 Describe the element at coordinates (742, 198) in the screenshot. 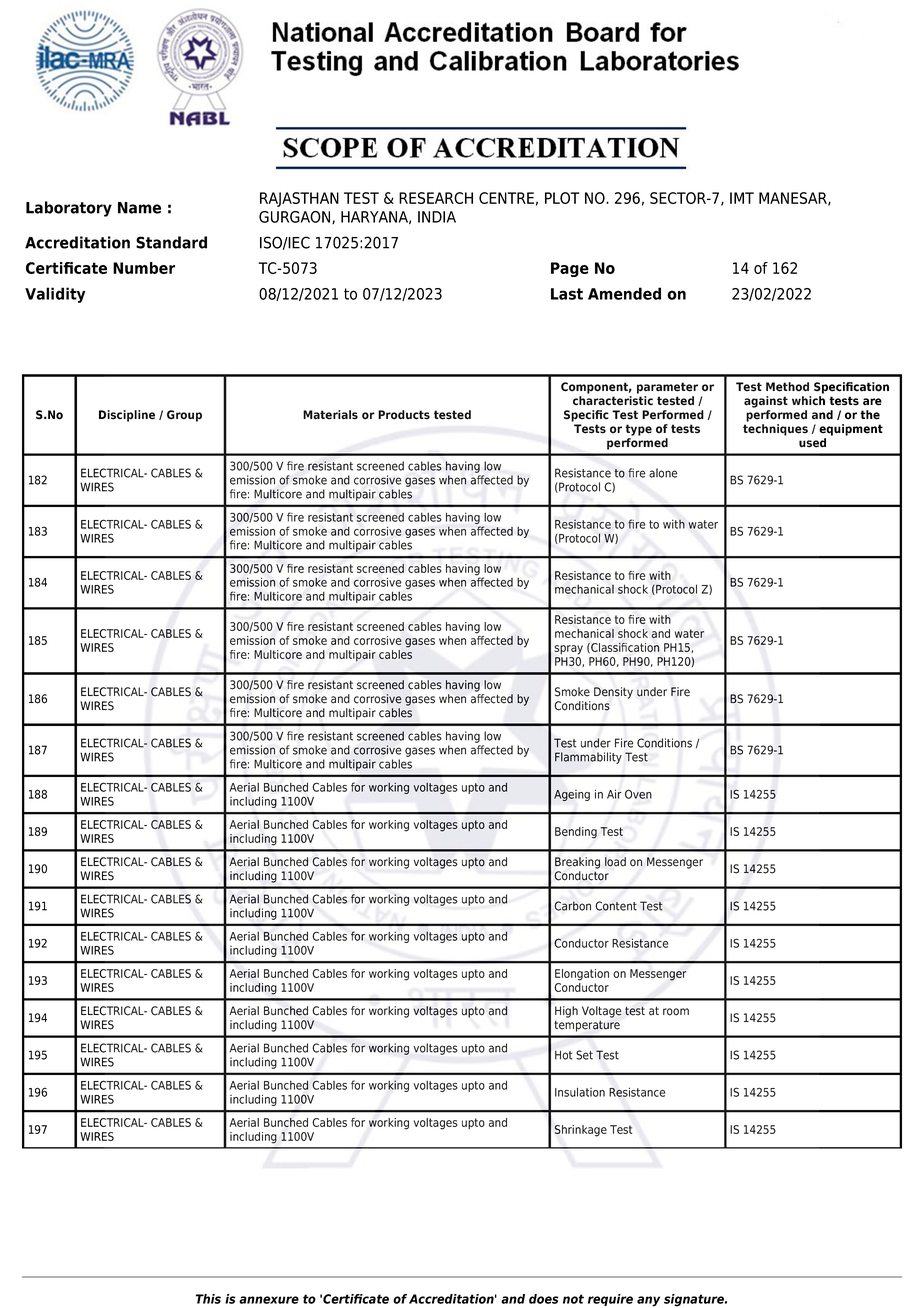

I see `IMT` at that location.
